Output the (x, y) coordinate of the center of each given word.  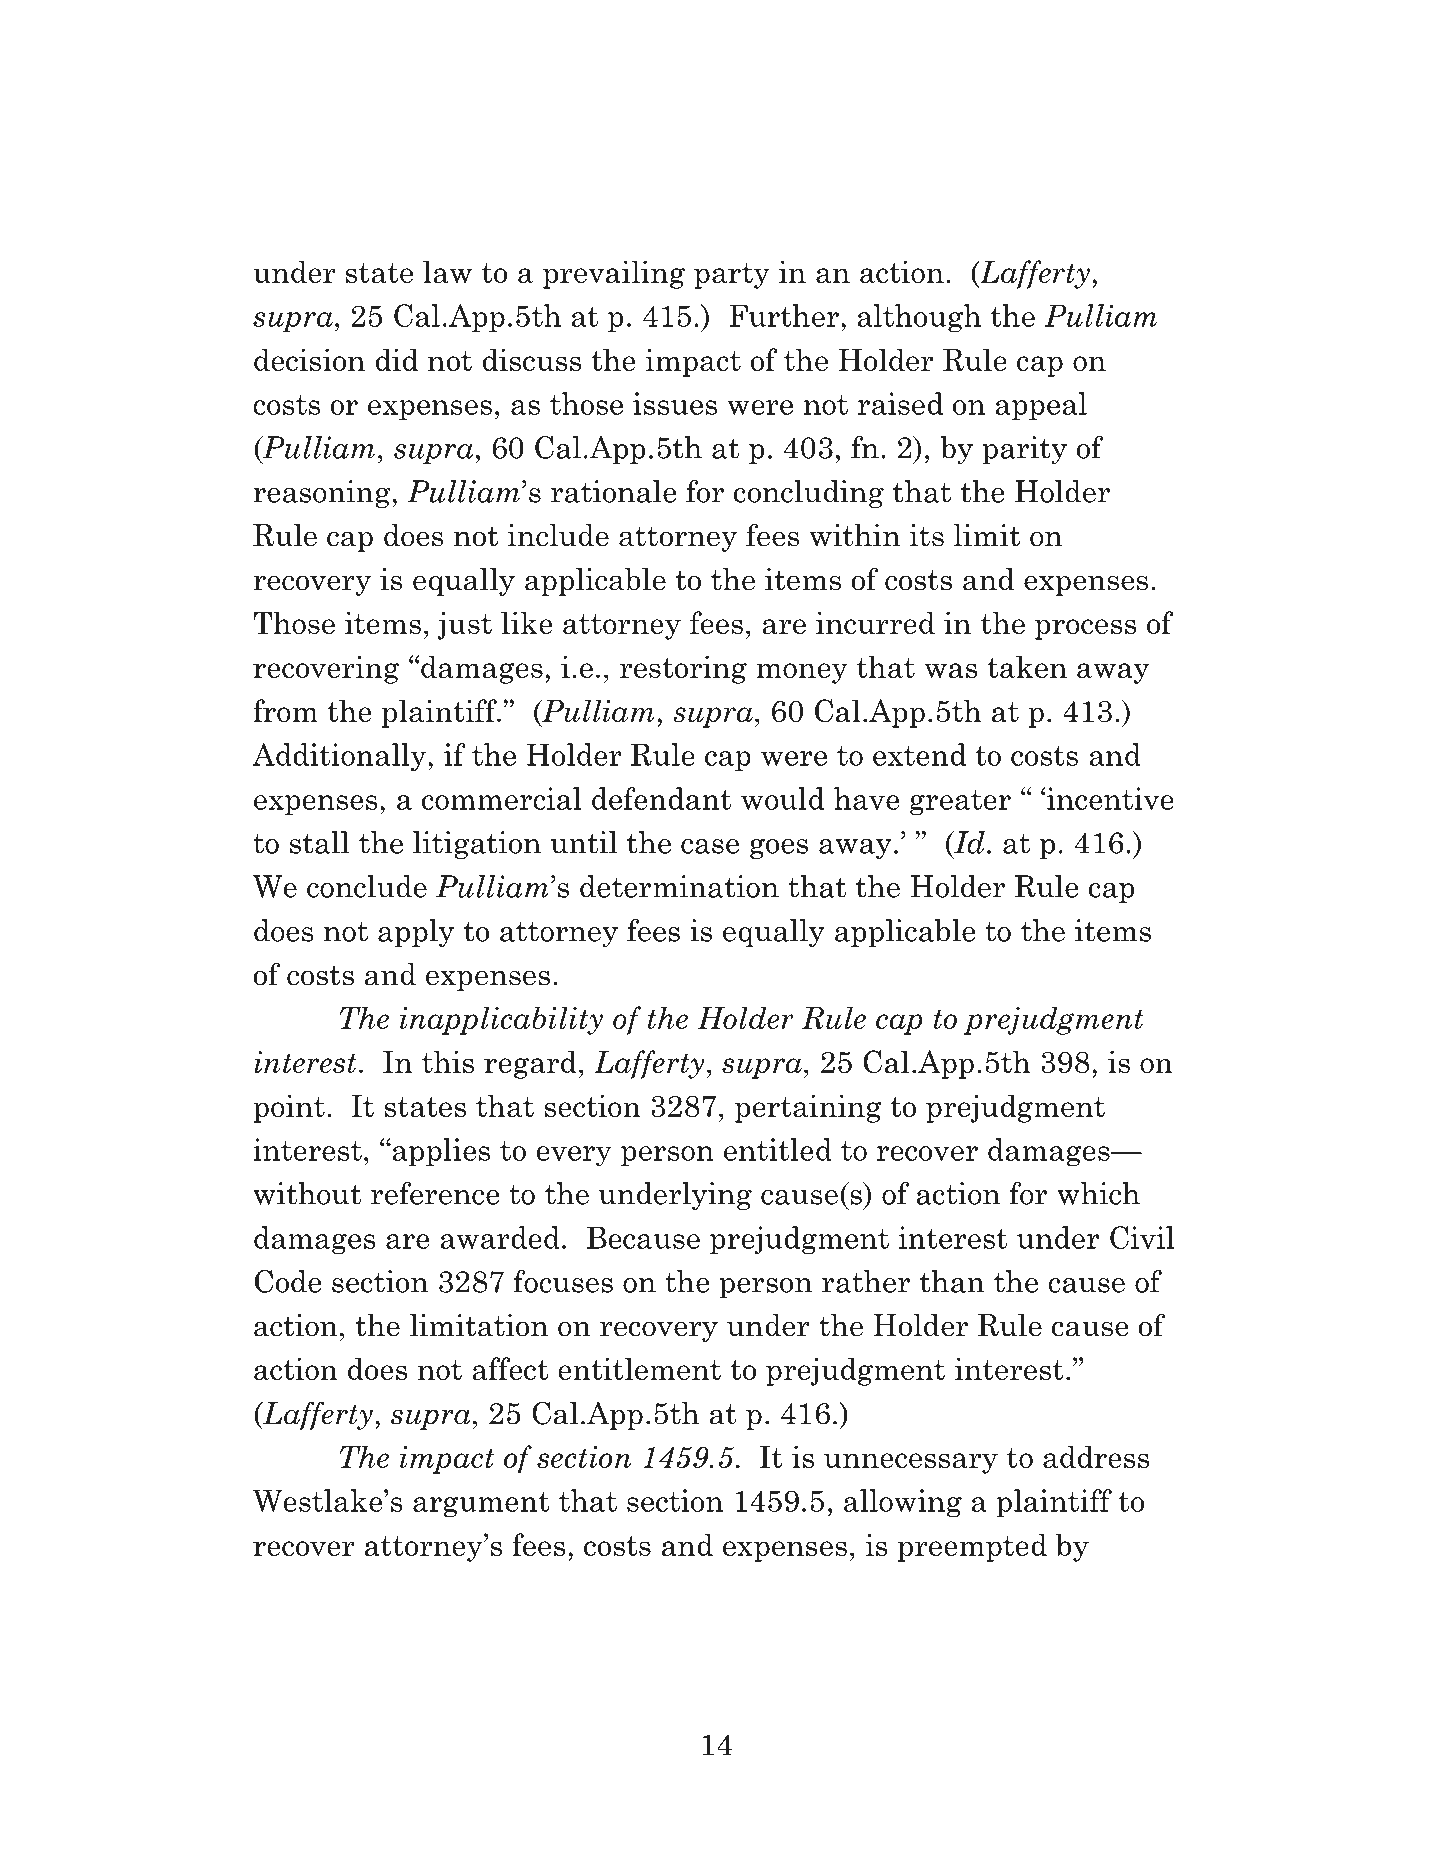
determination (679, 886)
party (732, 276)
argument (481, 1505)
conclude (367, 886)
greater (960, 803)
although (919, 318)
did (397, 359)
